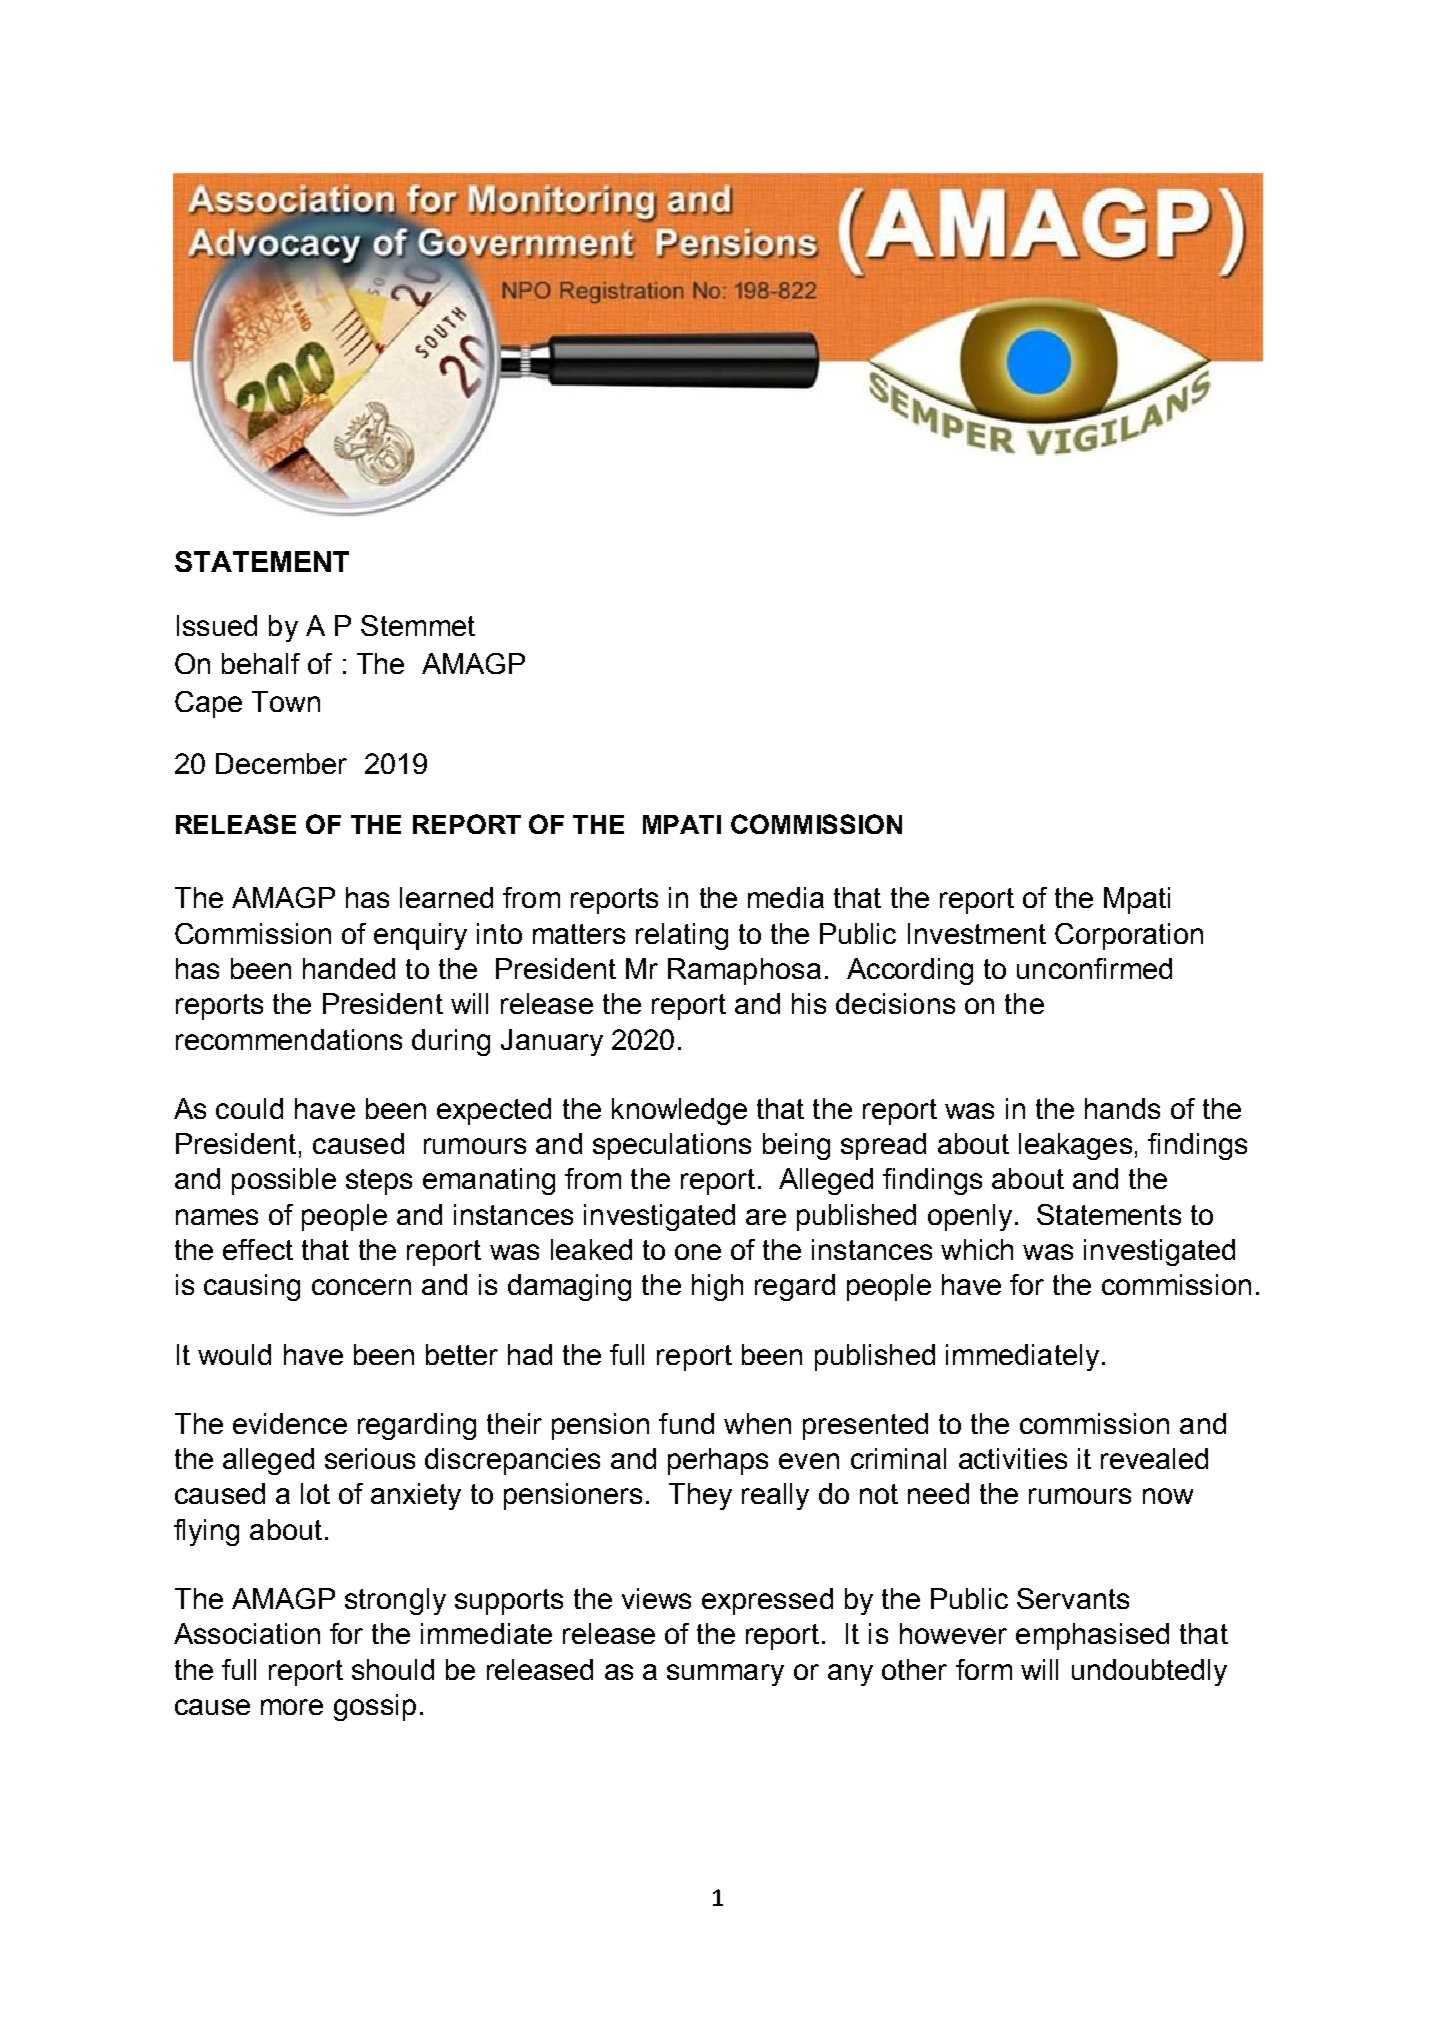 This screenshot has width=1436, height=2031. Describe the element at coordinates (682, 936) in the screenshot. I see `relating` at that location.
